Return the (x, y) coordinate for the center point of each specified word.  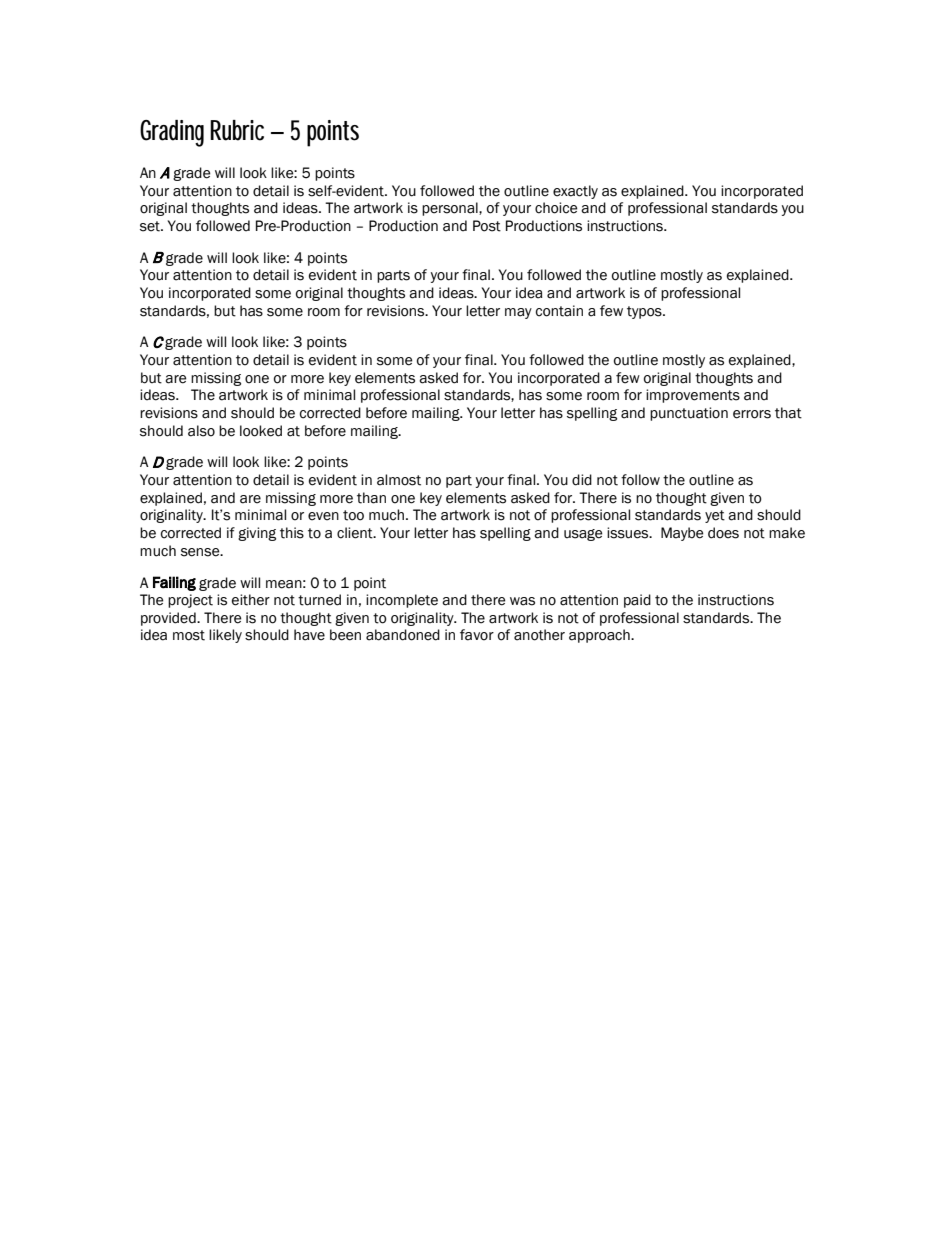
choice (556, 208)
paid (637, 601)
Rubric (237, 130)
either (251, 600)
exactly (575, 192)
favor (477, 635)
